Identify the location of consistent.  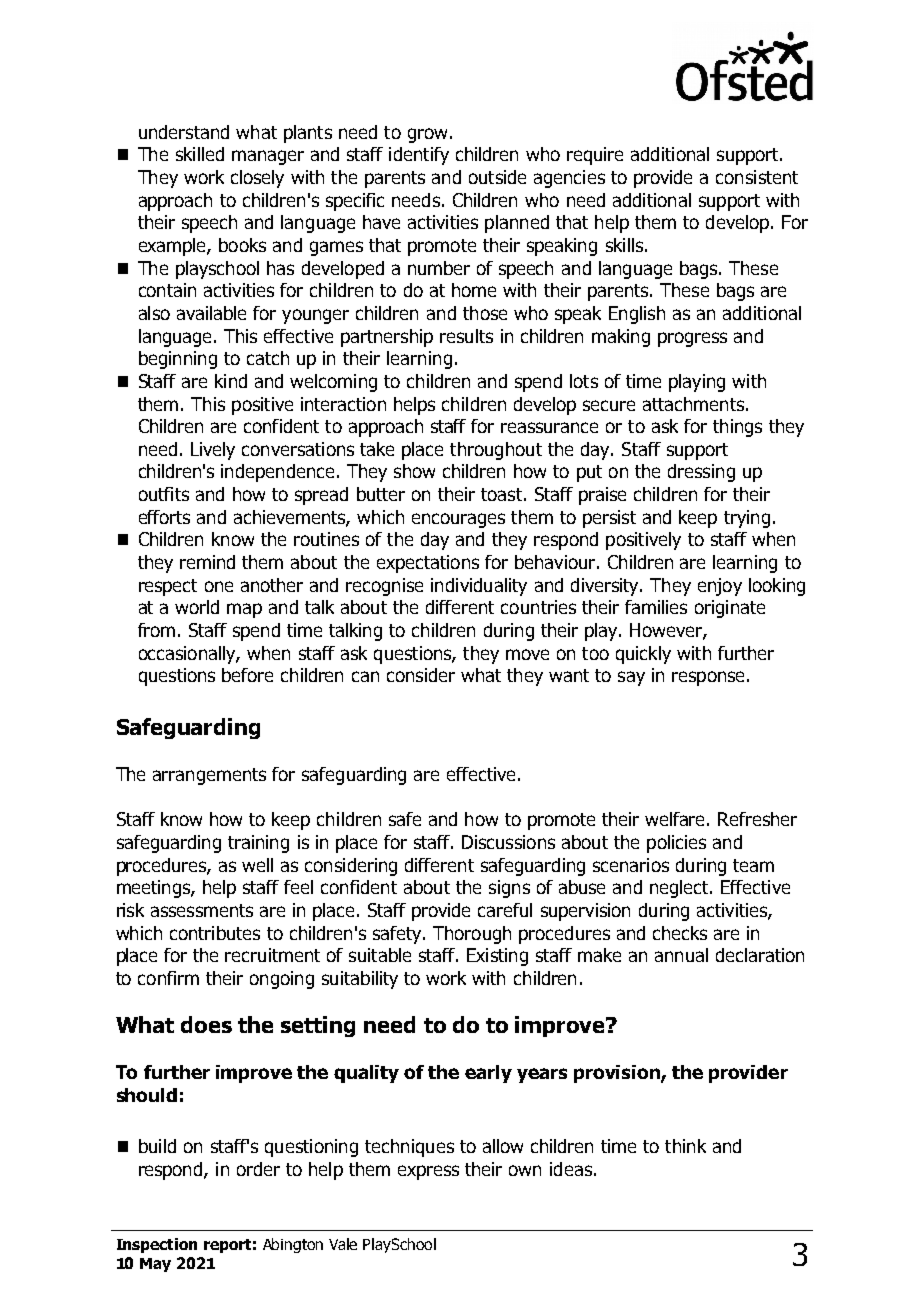
(757, 177).
